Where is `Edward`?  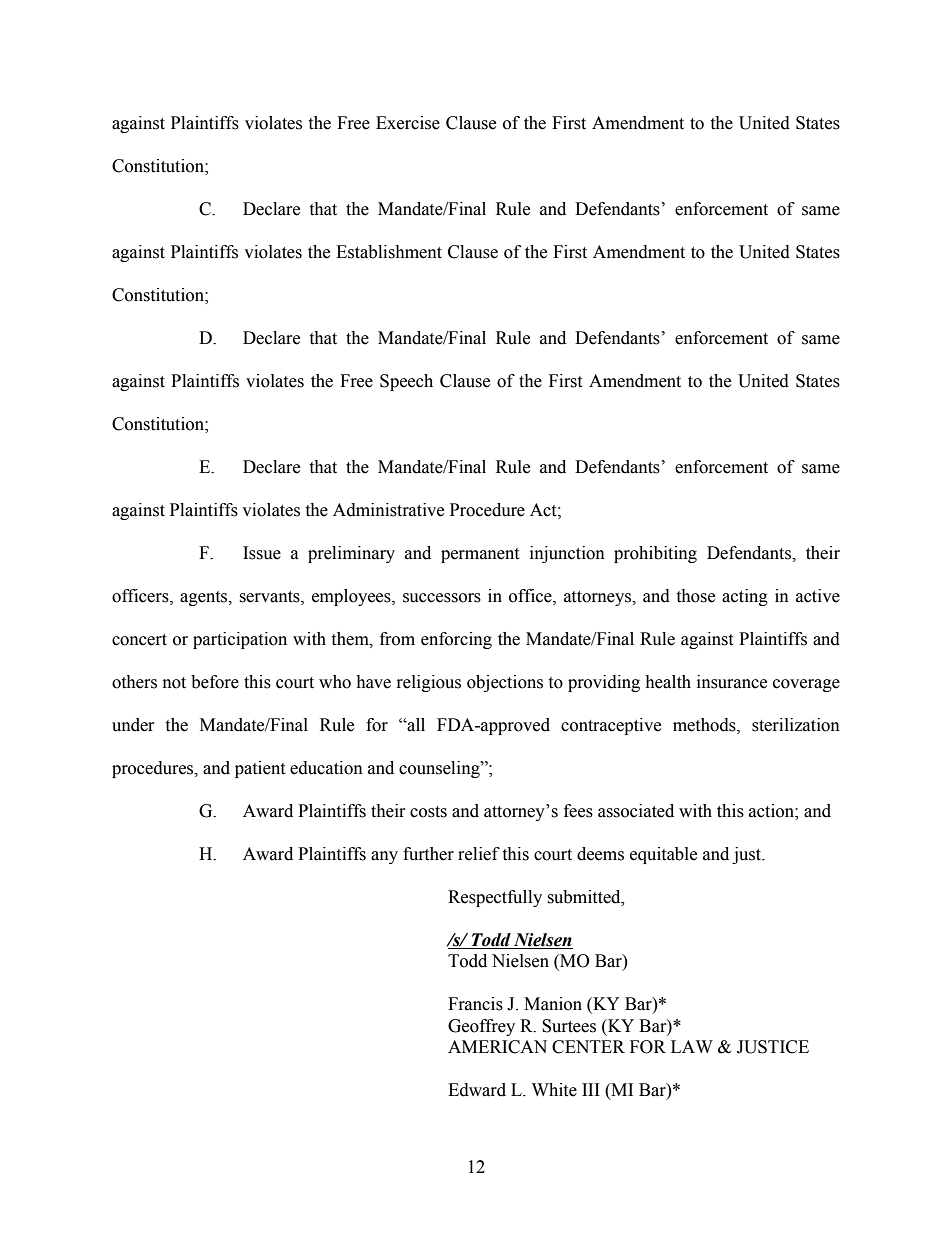 Edward is located at coordinates (477, 1090).
